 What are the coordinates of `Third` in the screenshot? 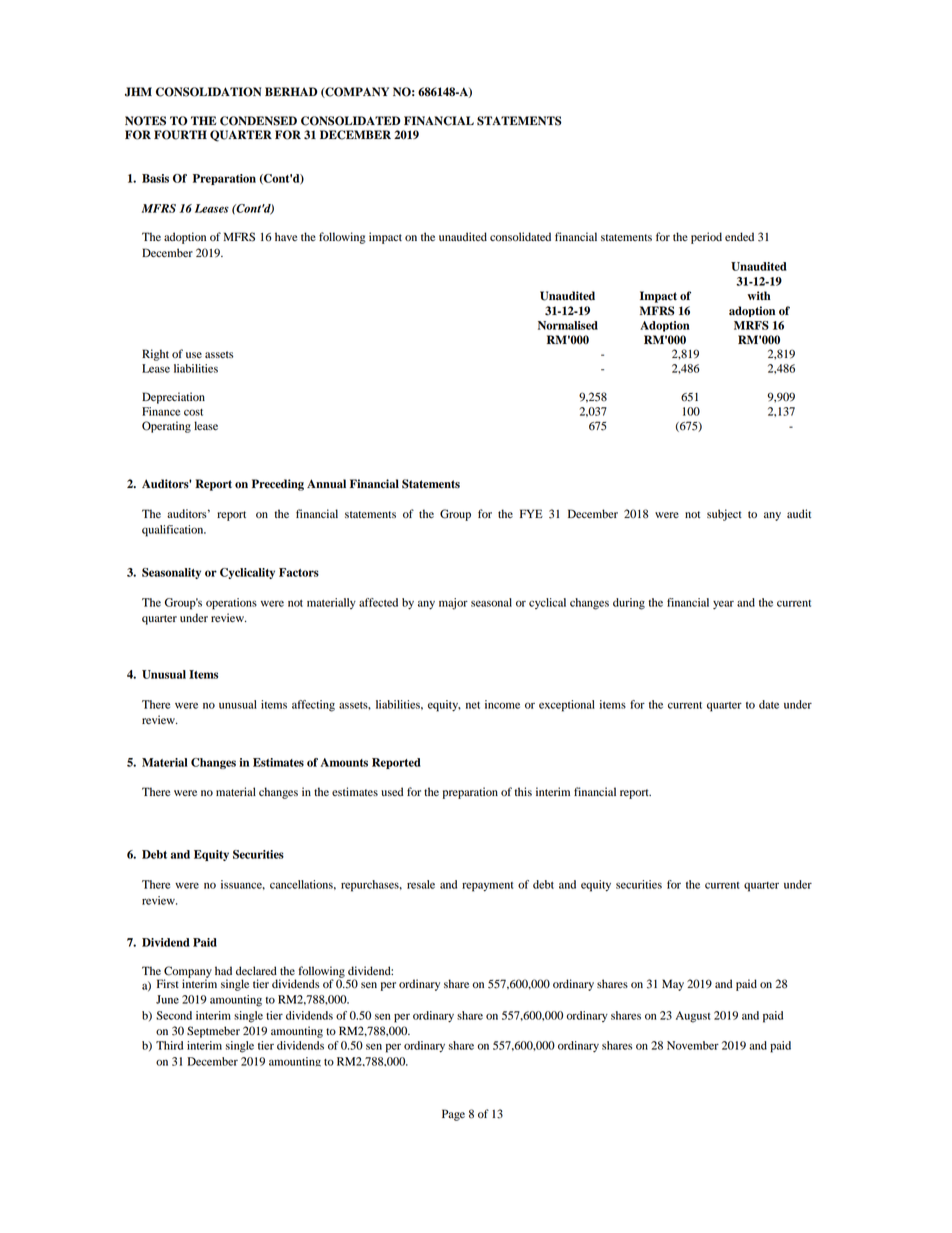 It's located at (169, 1045).
